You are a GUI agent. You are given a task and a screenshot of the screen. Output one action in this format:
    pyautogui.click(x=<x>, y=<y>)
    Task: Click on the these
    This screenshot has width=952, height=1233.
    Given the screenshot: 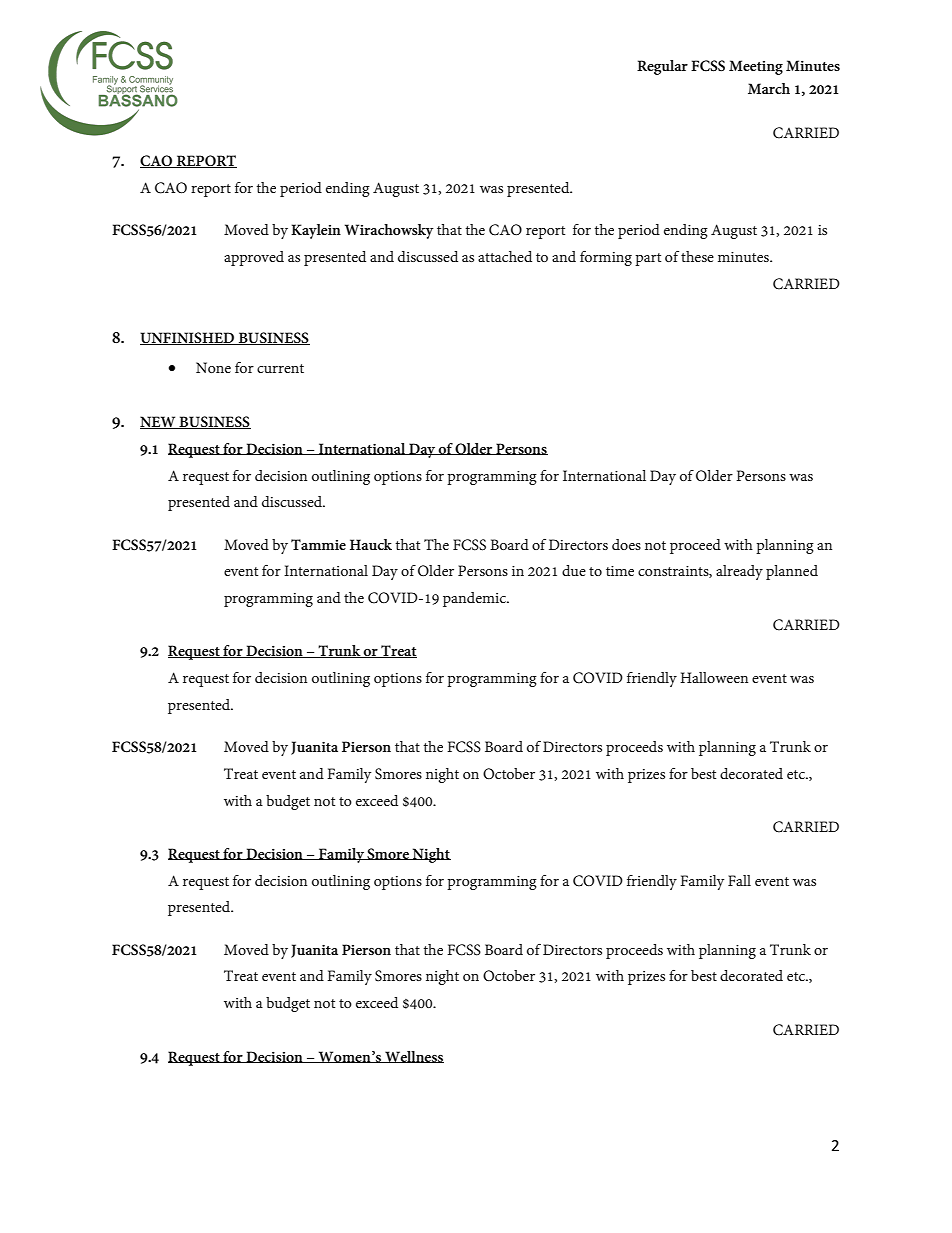 What is the action you would take?
    pyautogui.click(x=697, y=256)
